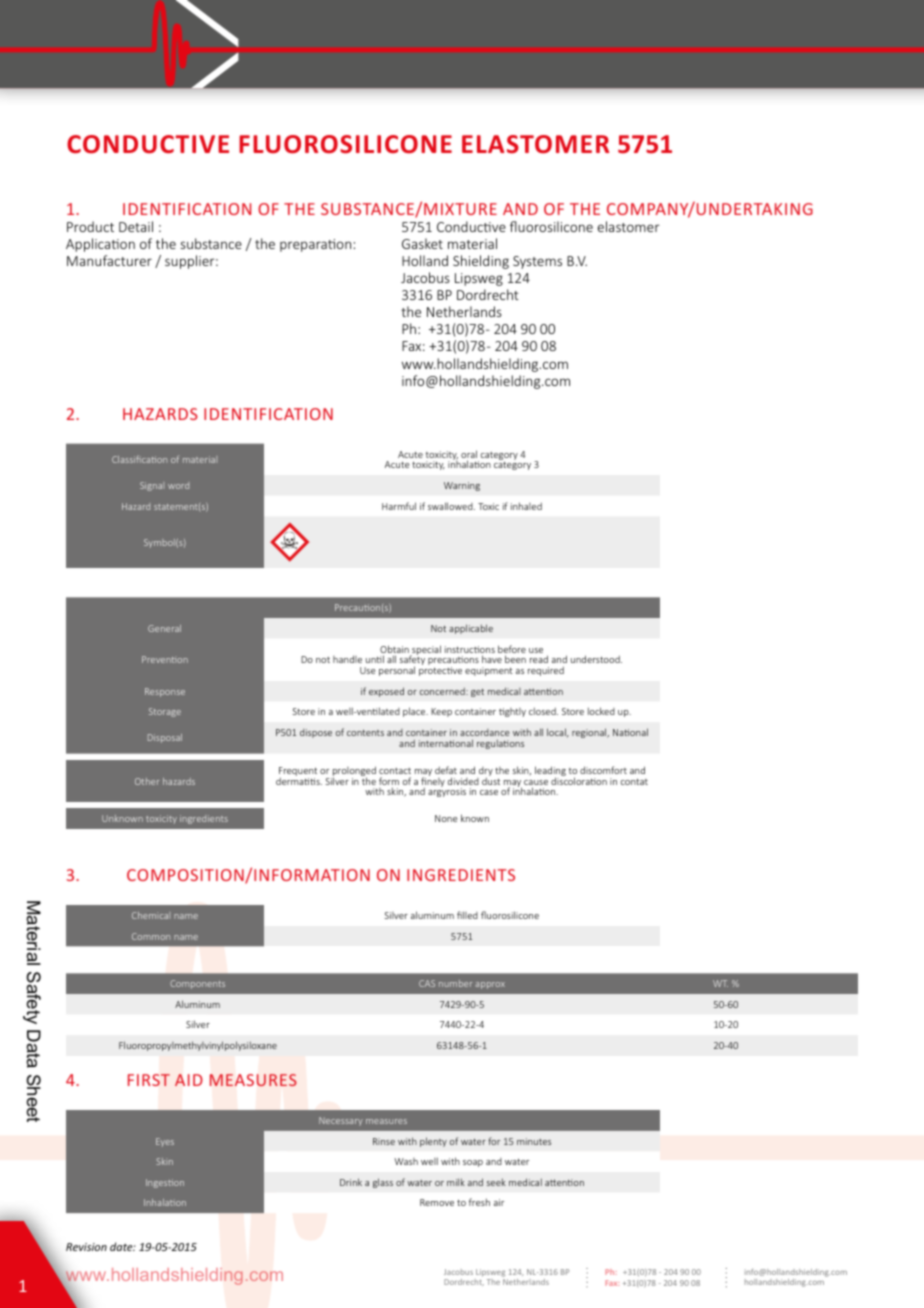 This screenshot has height=1308, width=924. I want to click on General, so click(164, 628).
